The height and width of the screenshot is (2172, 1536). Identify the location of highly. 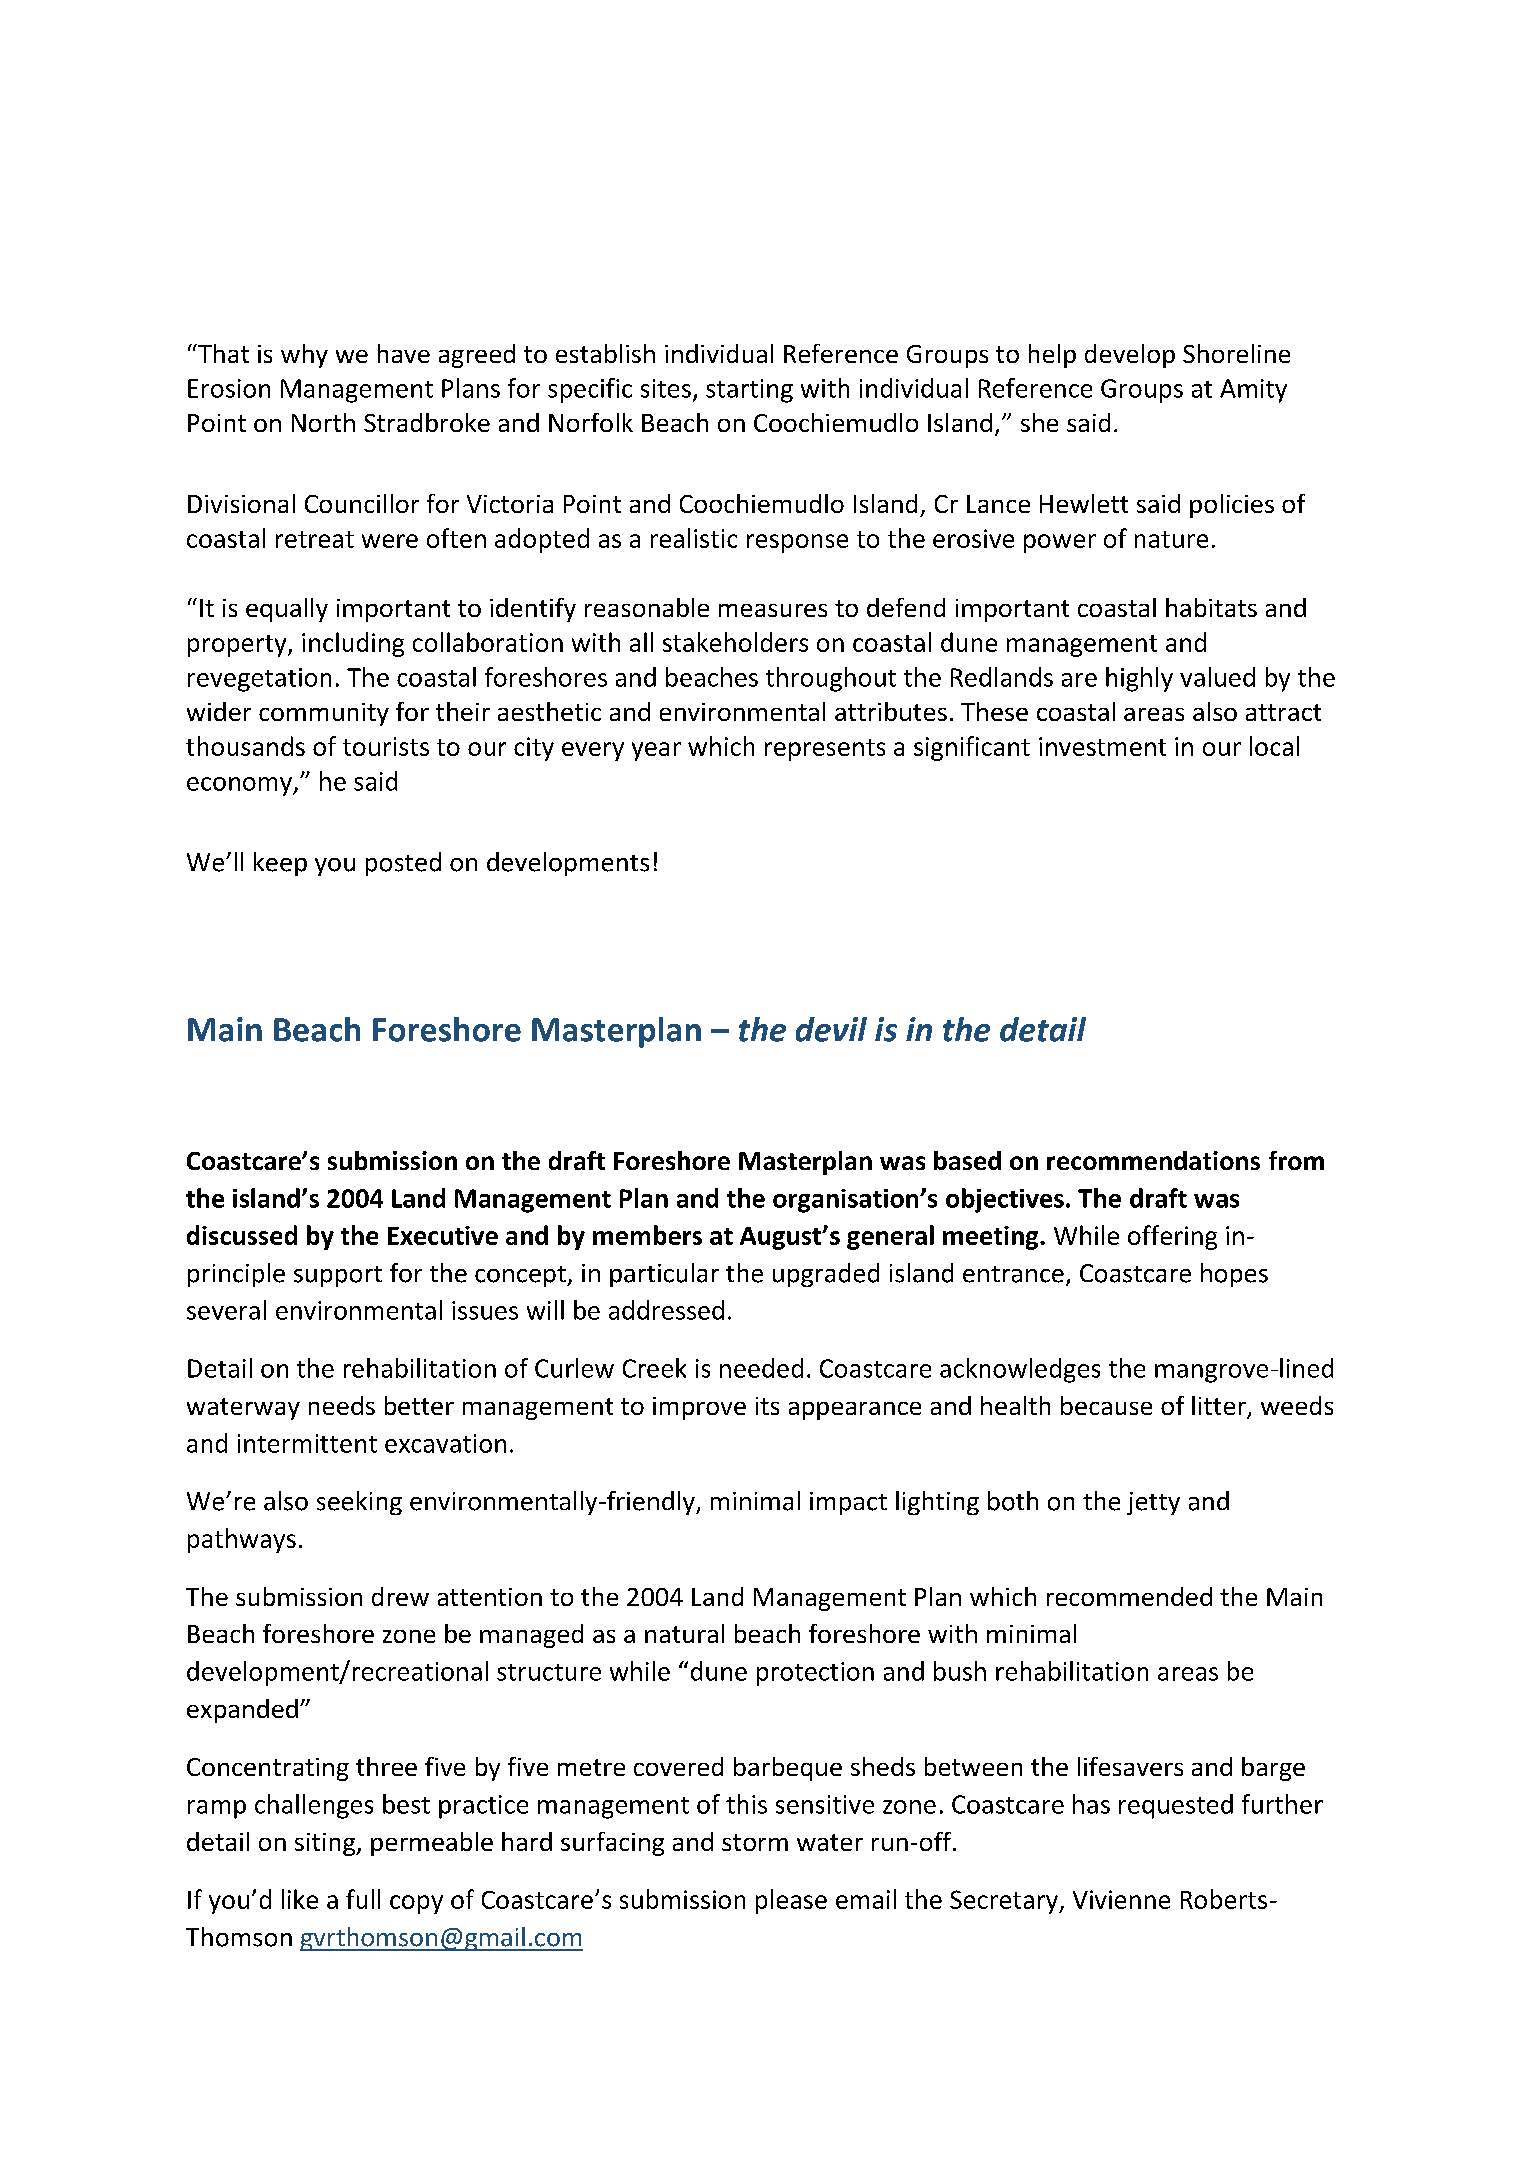
(1139, 679).
